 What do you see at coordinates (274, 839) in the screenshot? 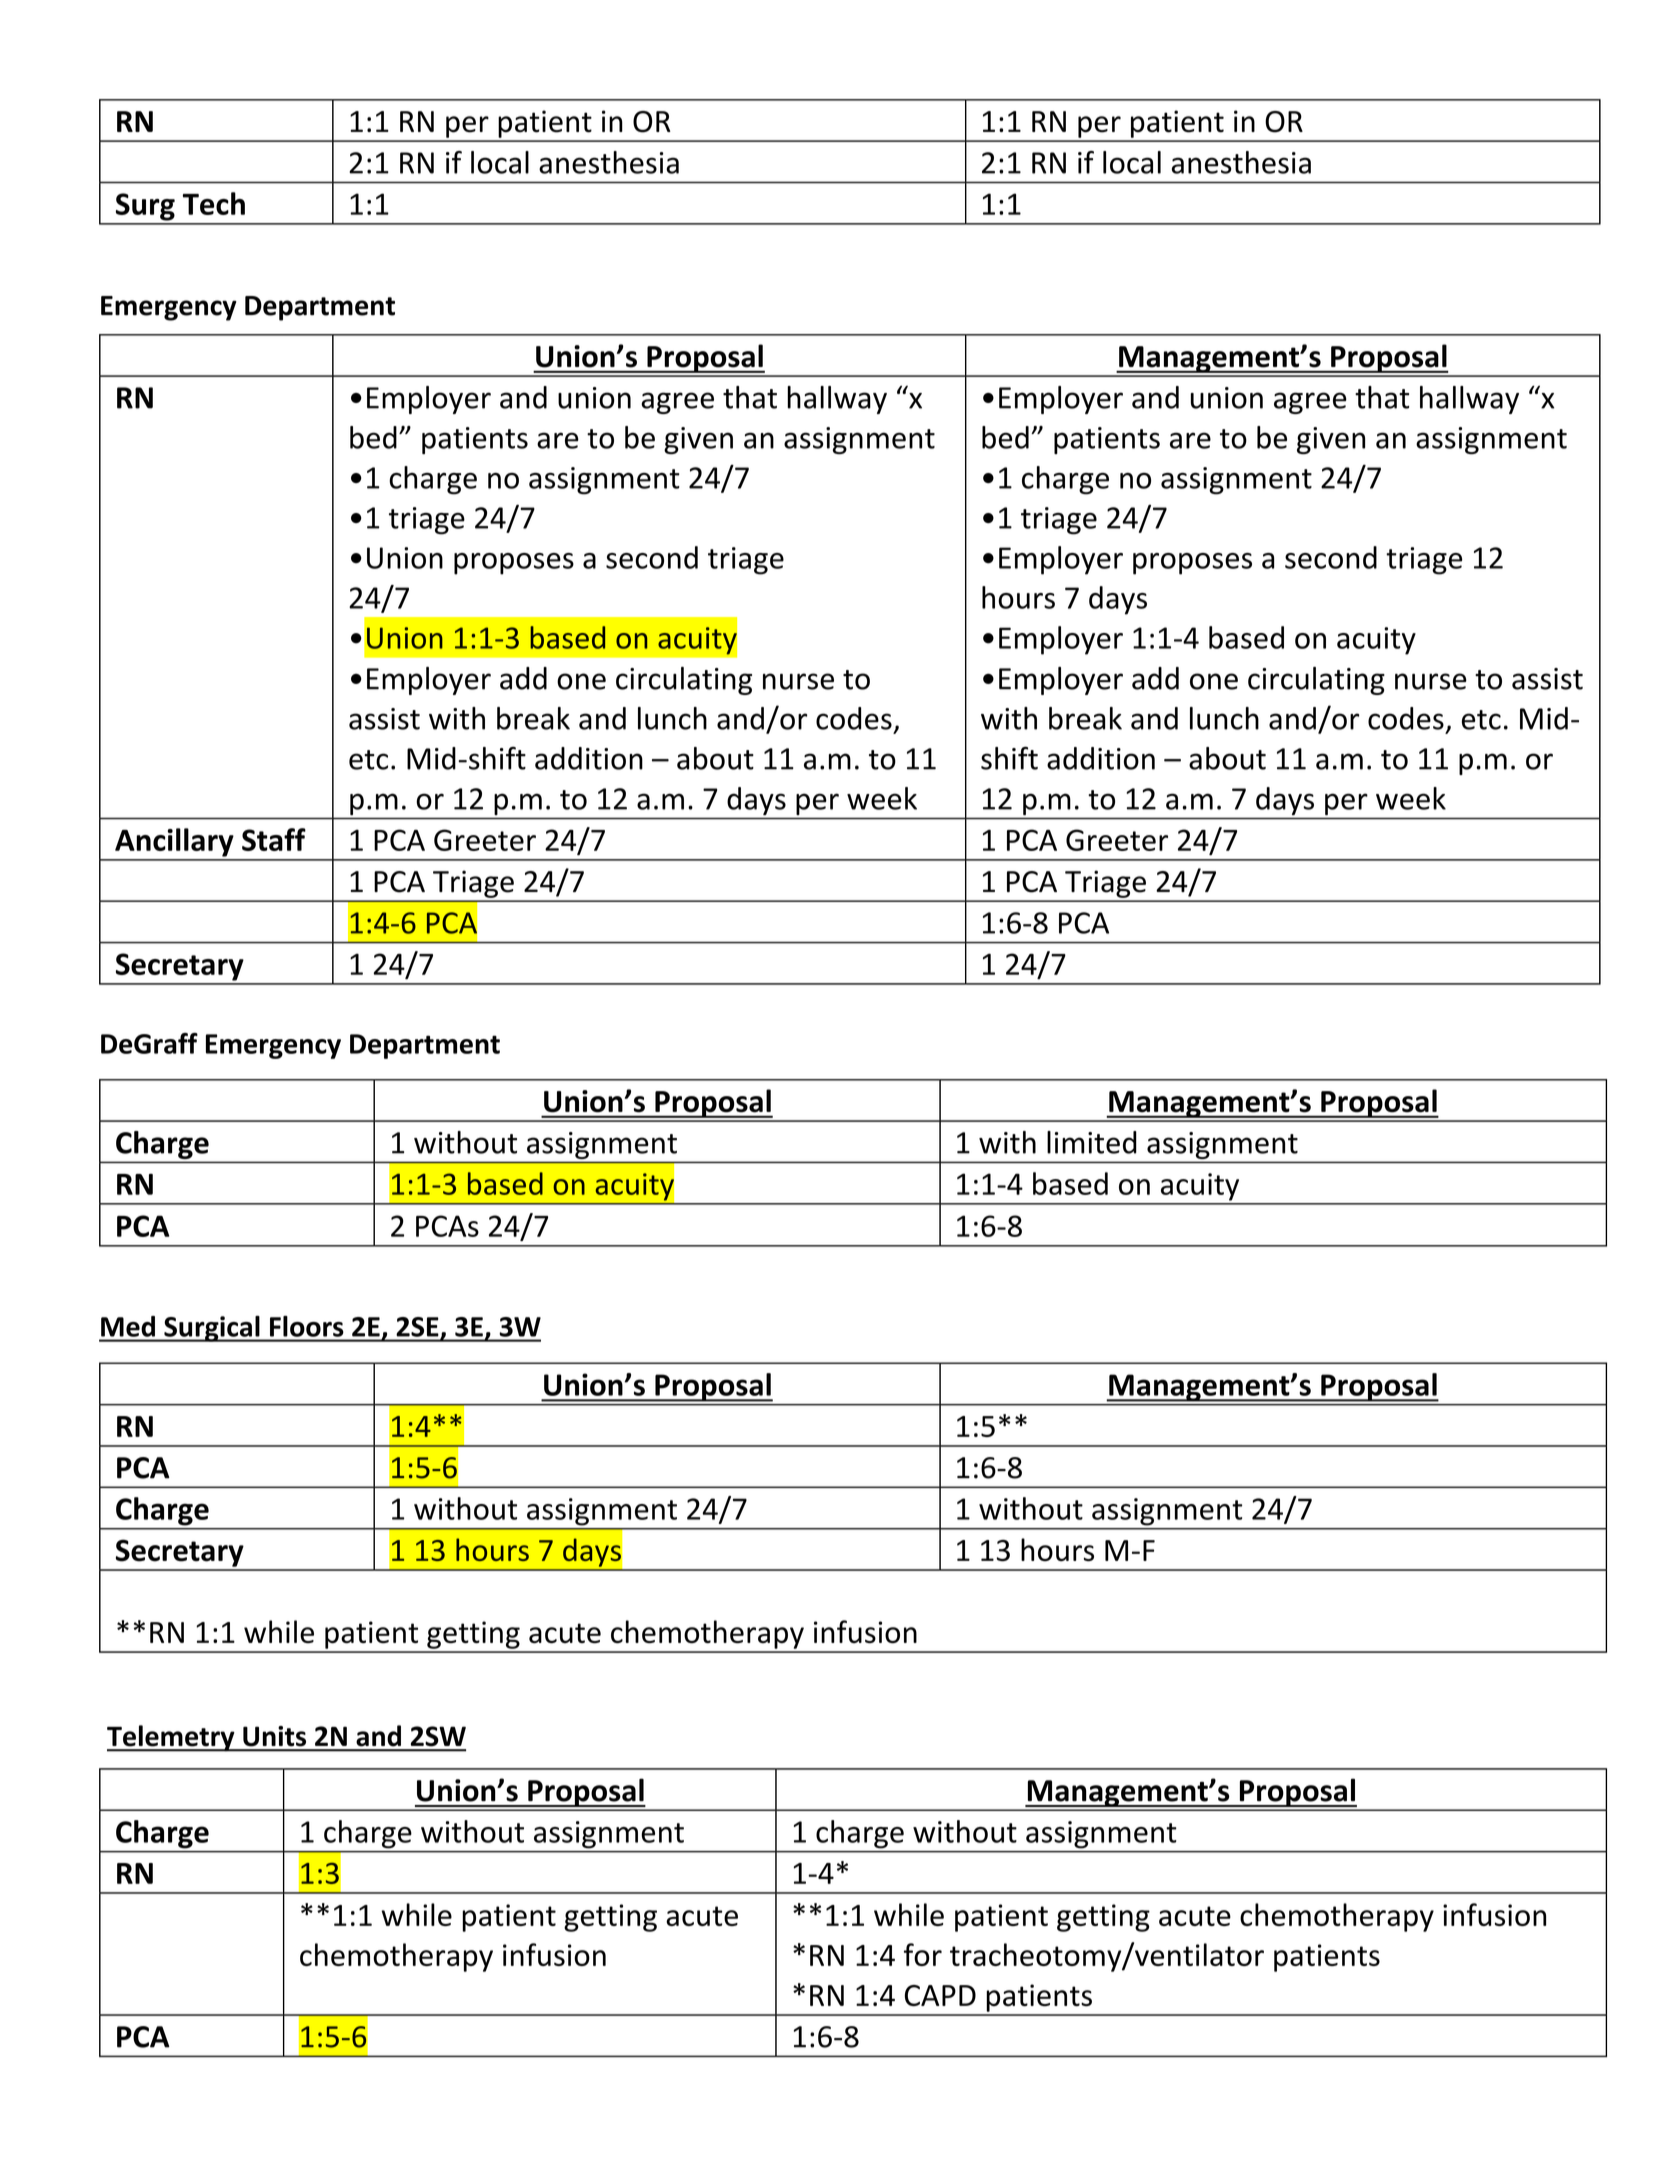
I see `Staff` at bounding box center [274, 839].
